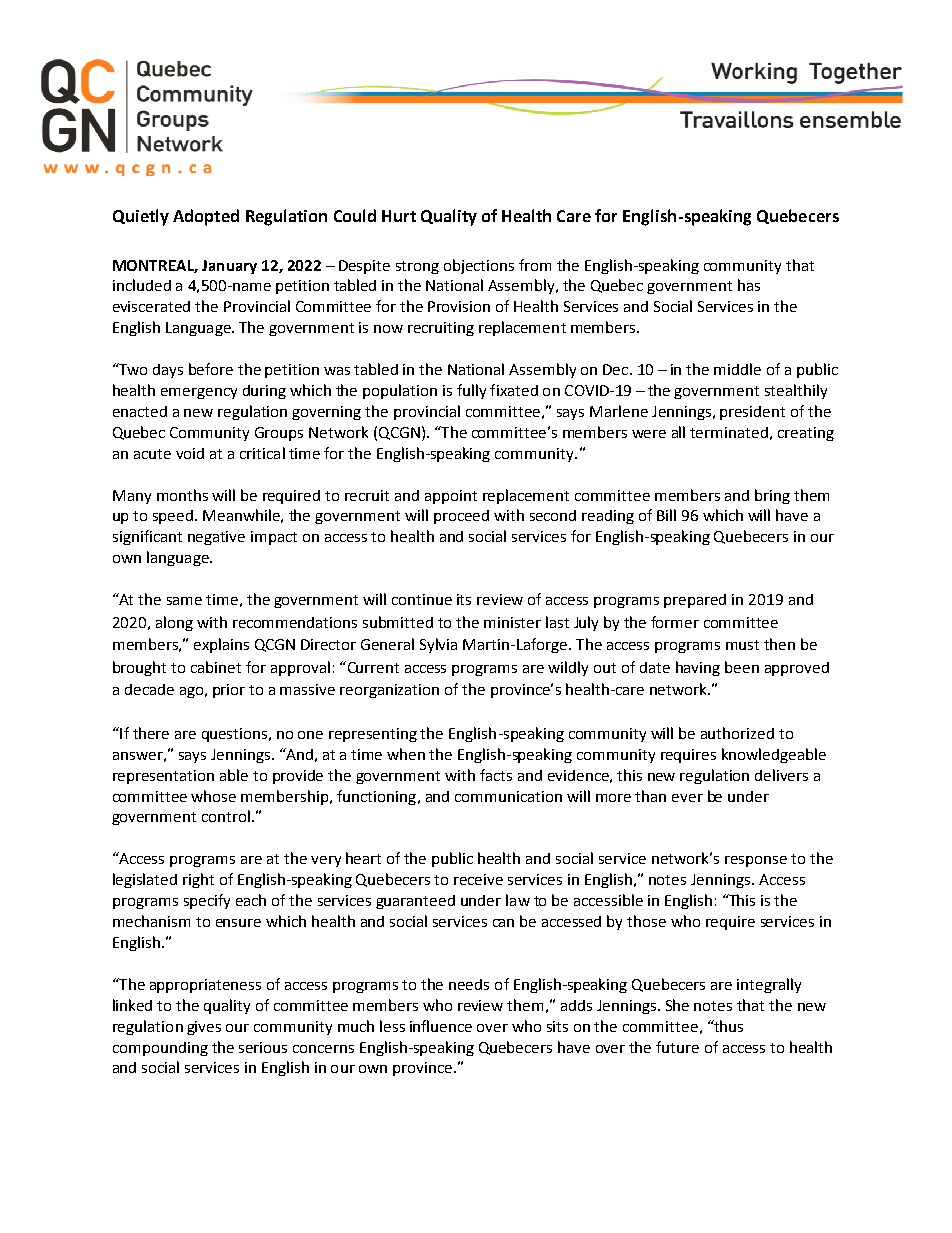 The width and height of the document is (952, 1233). I want to click on influence, so click(441, 1026).
